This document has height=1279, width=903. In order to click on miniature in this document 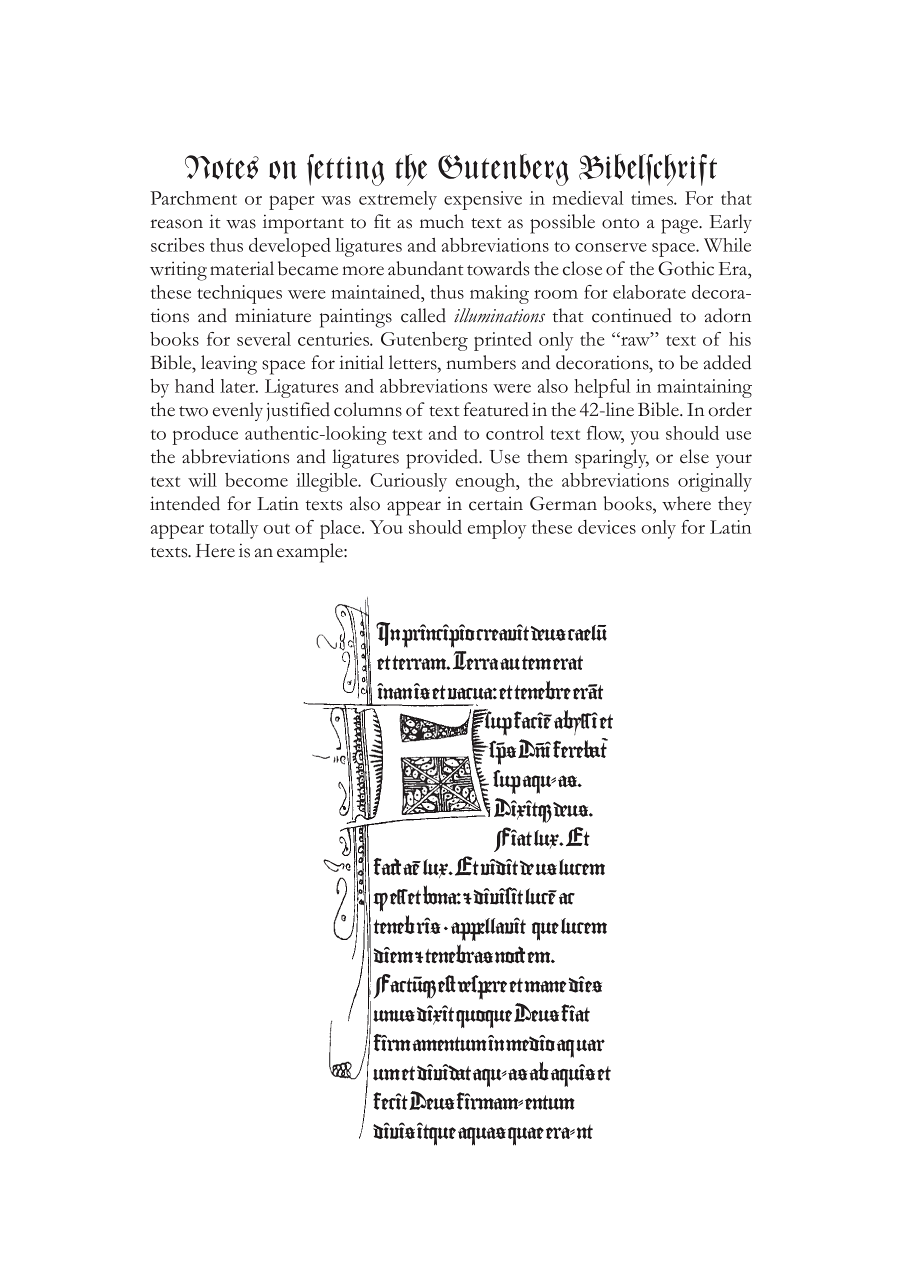, I will do `click(273, 315)`.
